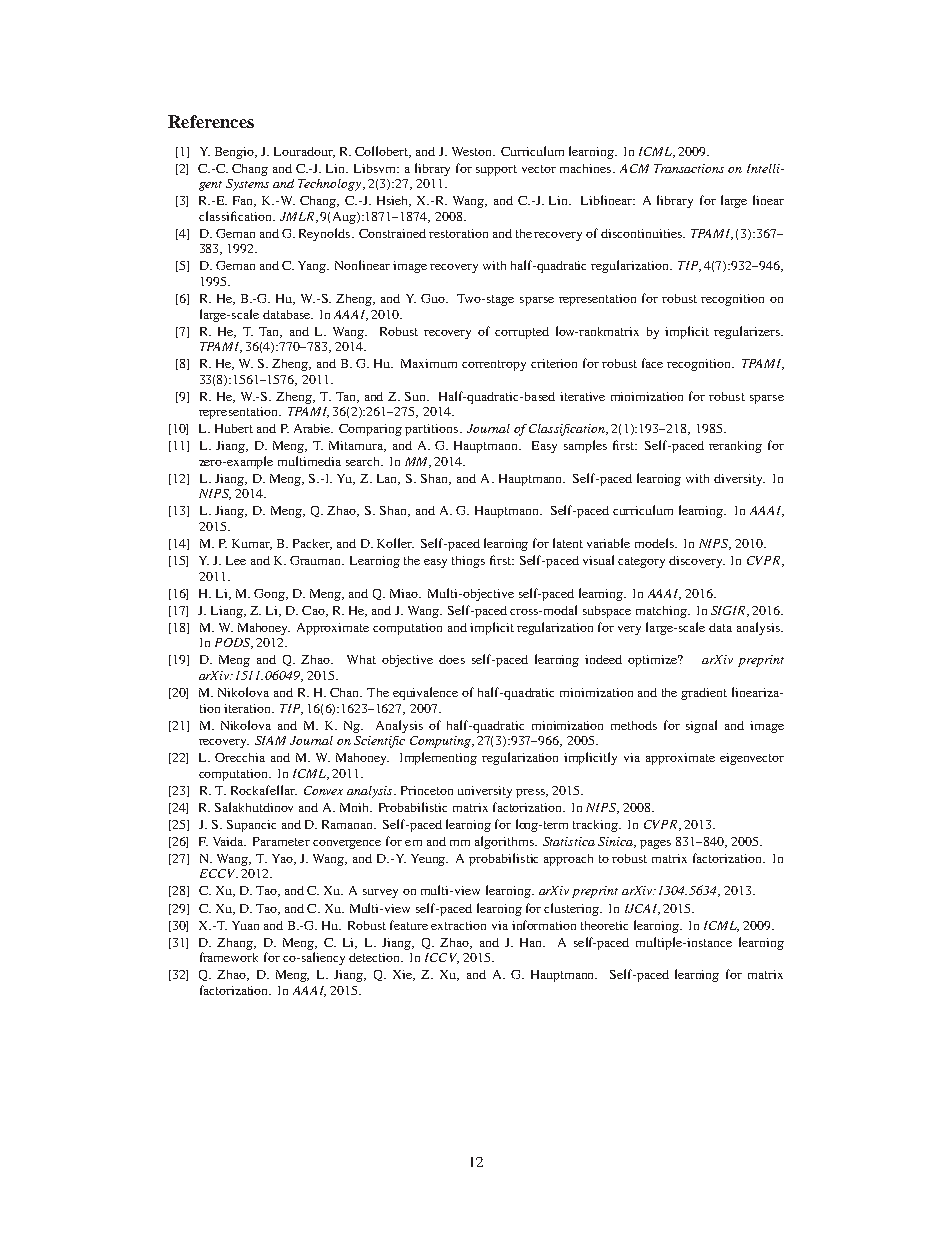  What do you see at coordinates (473, 151) in the document?
I see `Weston` at bounding box center [473, 151].
